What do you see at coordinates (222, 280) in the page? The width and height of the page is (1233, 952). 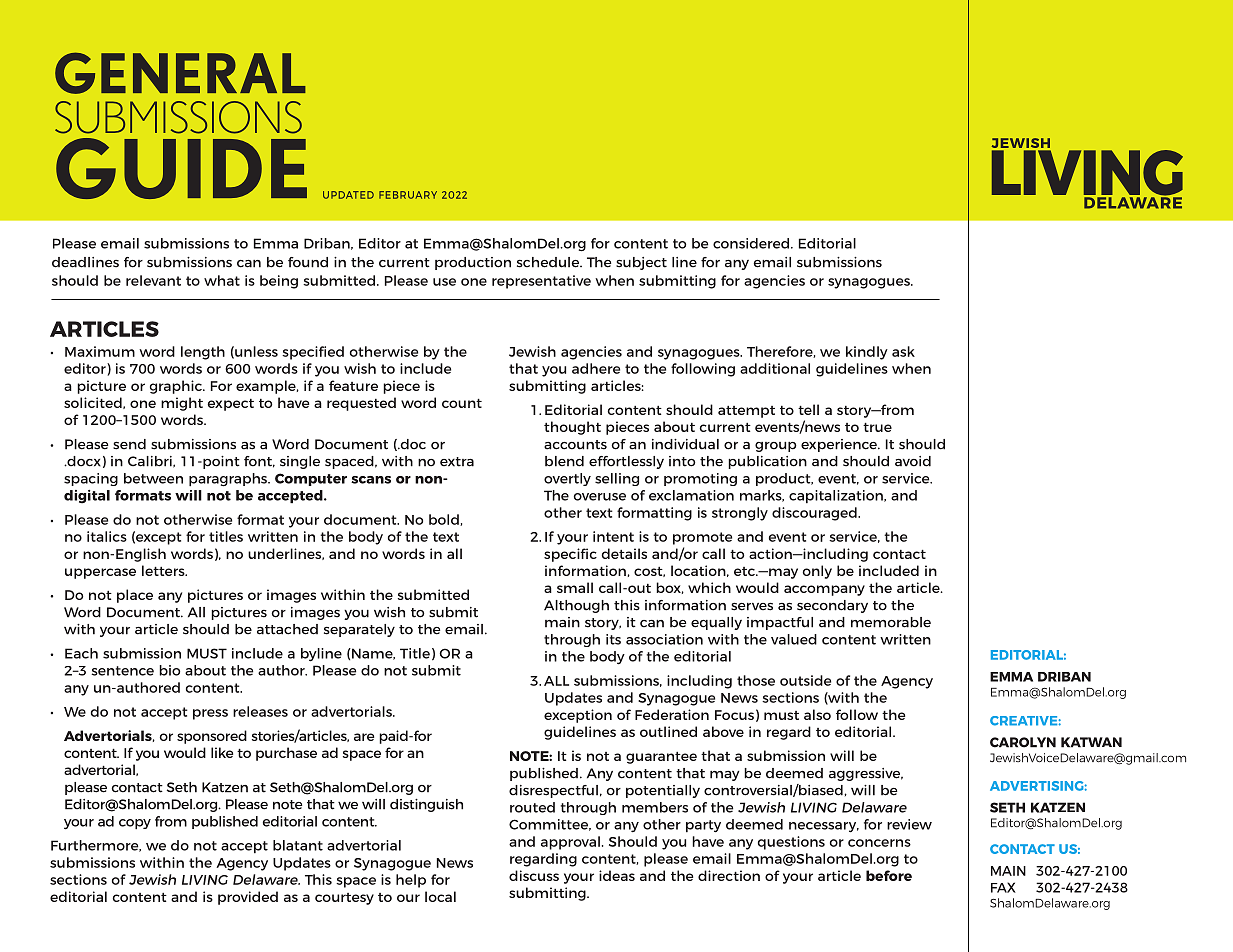 I see `what` at bounding box center [222, 280].
